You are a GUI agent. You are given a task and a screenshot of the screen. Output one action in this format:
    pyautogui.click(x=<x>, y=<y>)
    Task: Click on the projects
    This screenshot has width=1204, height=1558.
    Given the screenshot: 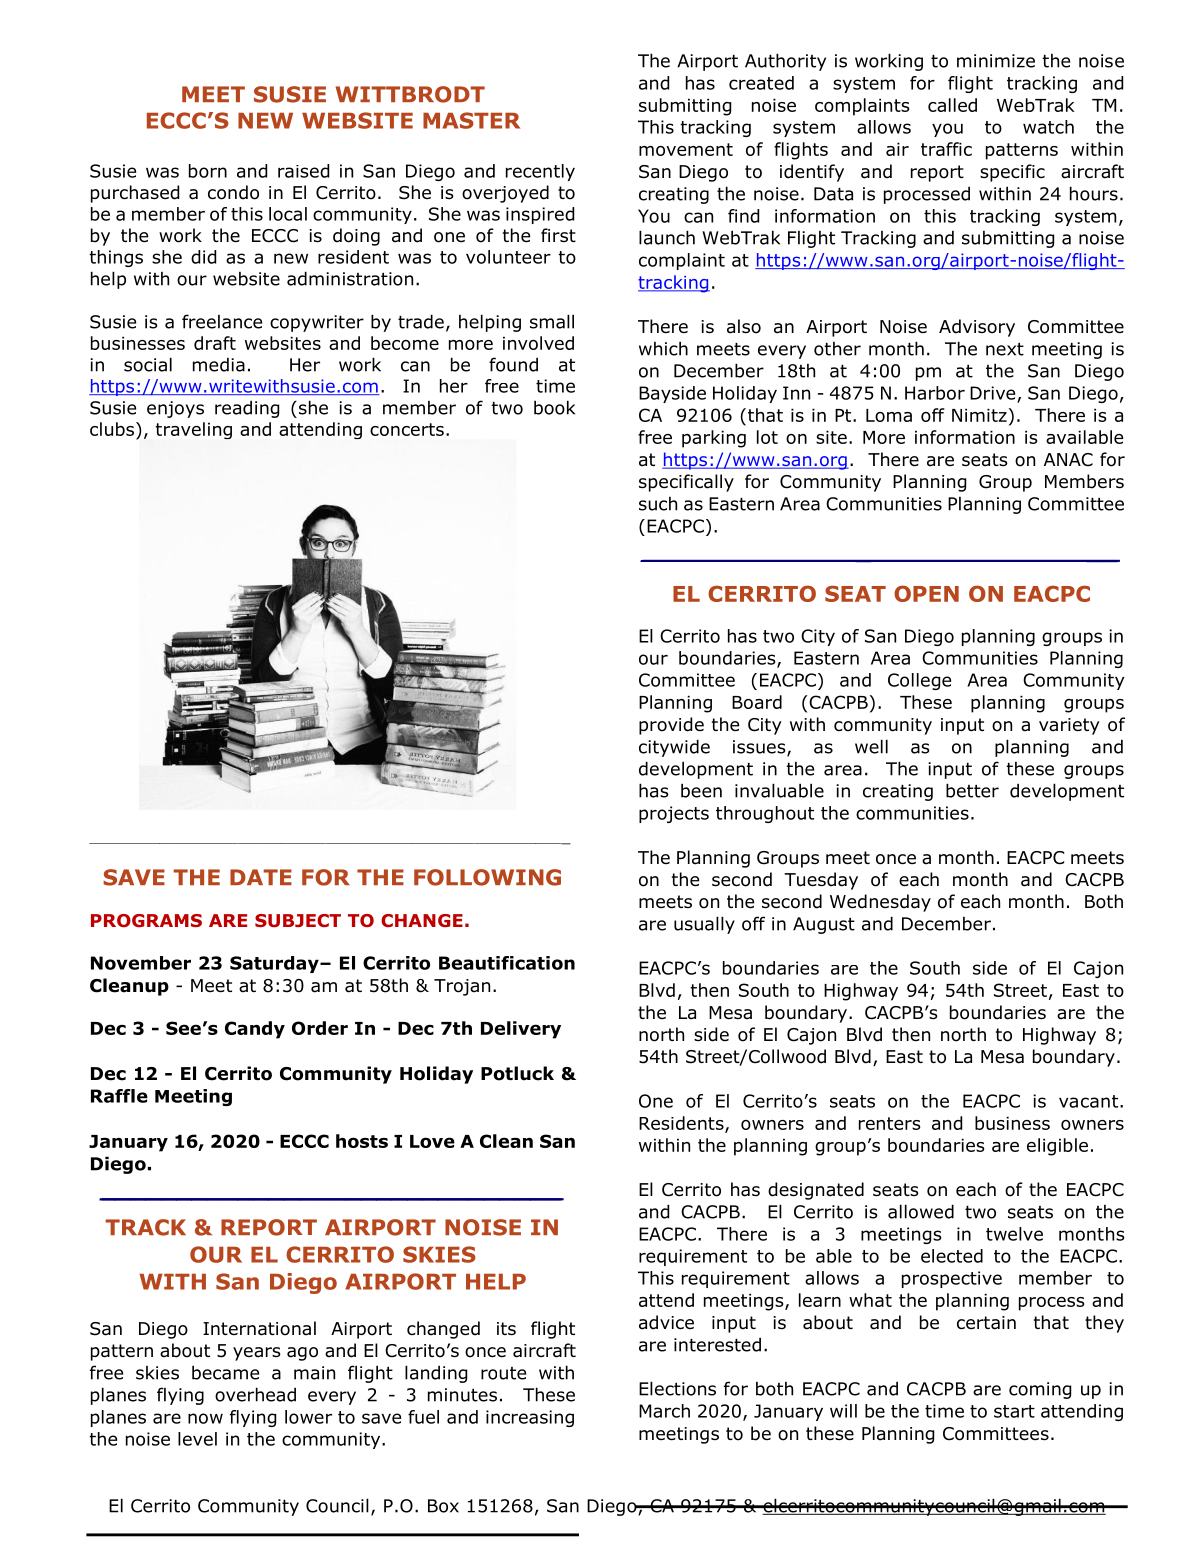 What is the action you would take?
    pyautogui.click(x=674, y=814)
